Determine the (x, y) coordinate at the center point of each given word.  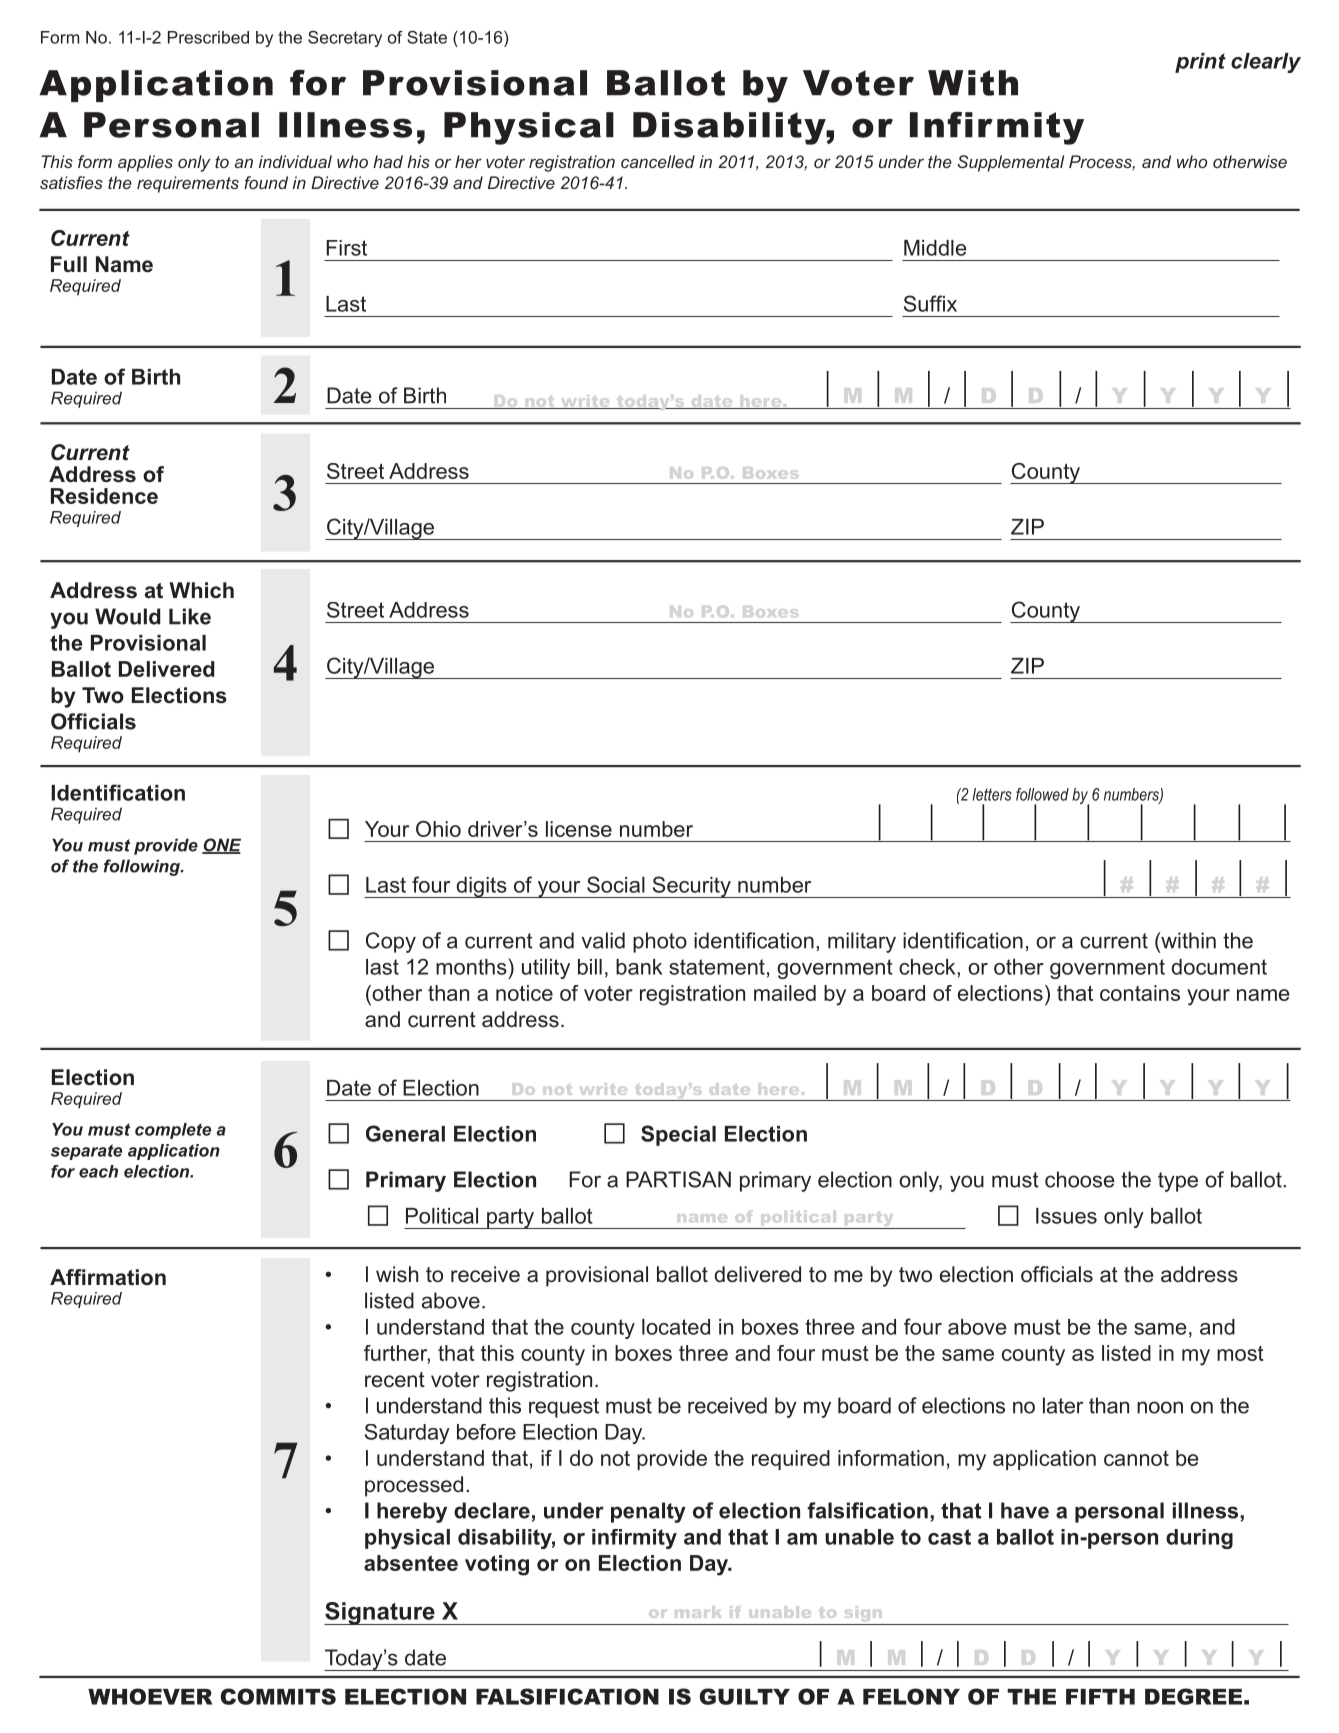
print (1200, 63)
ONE (221, 846)
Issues (1066, 1216)
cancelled (658, 161)
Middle (935, 248)
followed (1042, 794)
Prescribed (208, 37)
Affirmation (108, 1277)
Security (691, 887)
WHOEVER (150, 1696)
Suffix (930, 303)
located (676, 1327)
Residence (104, 496)
